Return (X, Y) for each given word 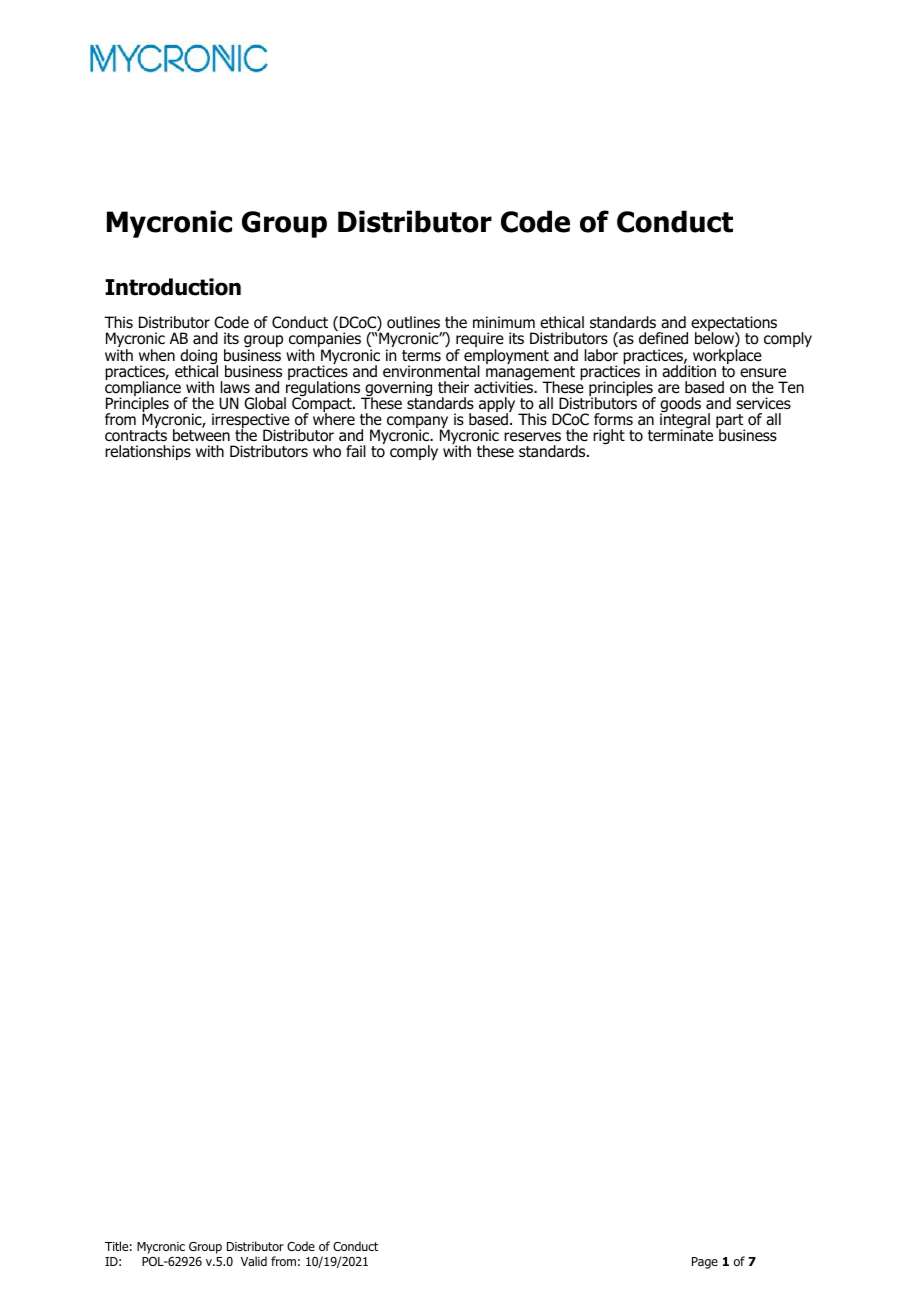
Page (705, 1263)
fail (356, 451)
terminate (680, 435)
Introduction (173, 287)
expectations (734, 325)
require (480, 341)
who (327, 451)
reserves (532, 436)
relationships (148, 452)
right (609, 437)
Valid (254, 1261)
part (730, 422)
